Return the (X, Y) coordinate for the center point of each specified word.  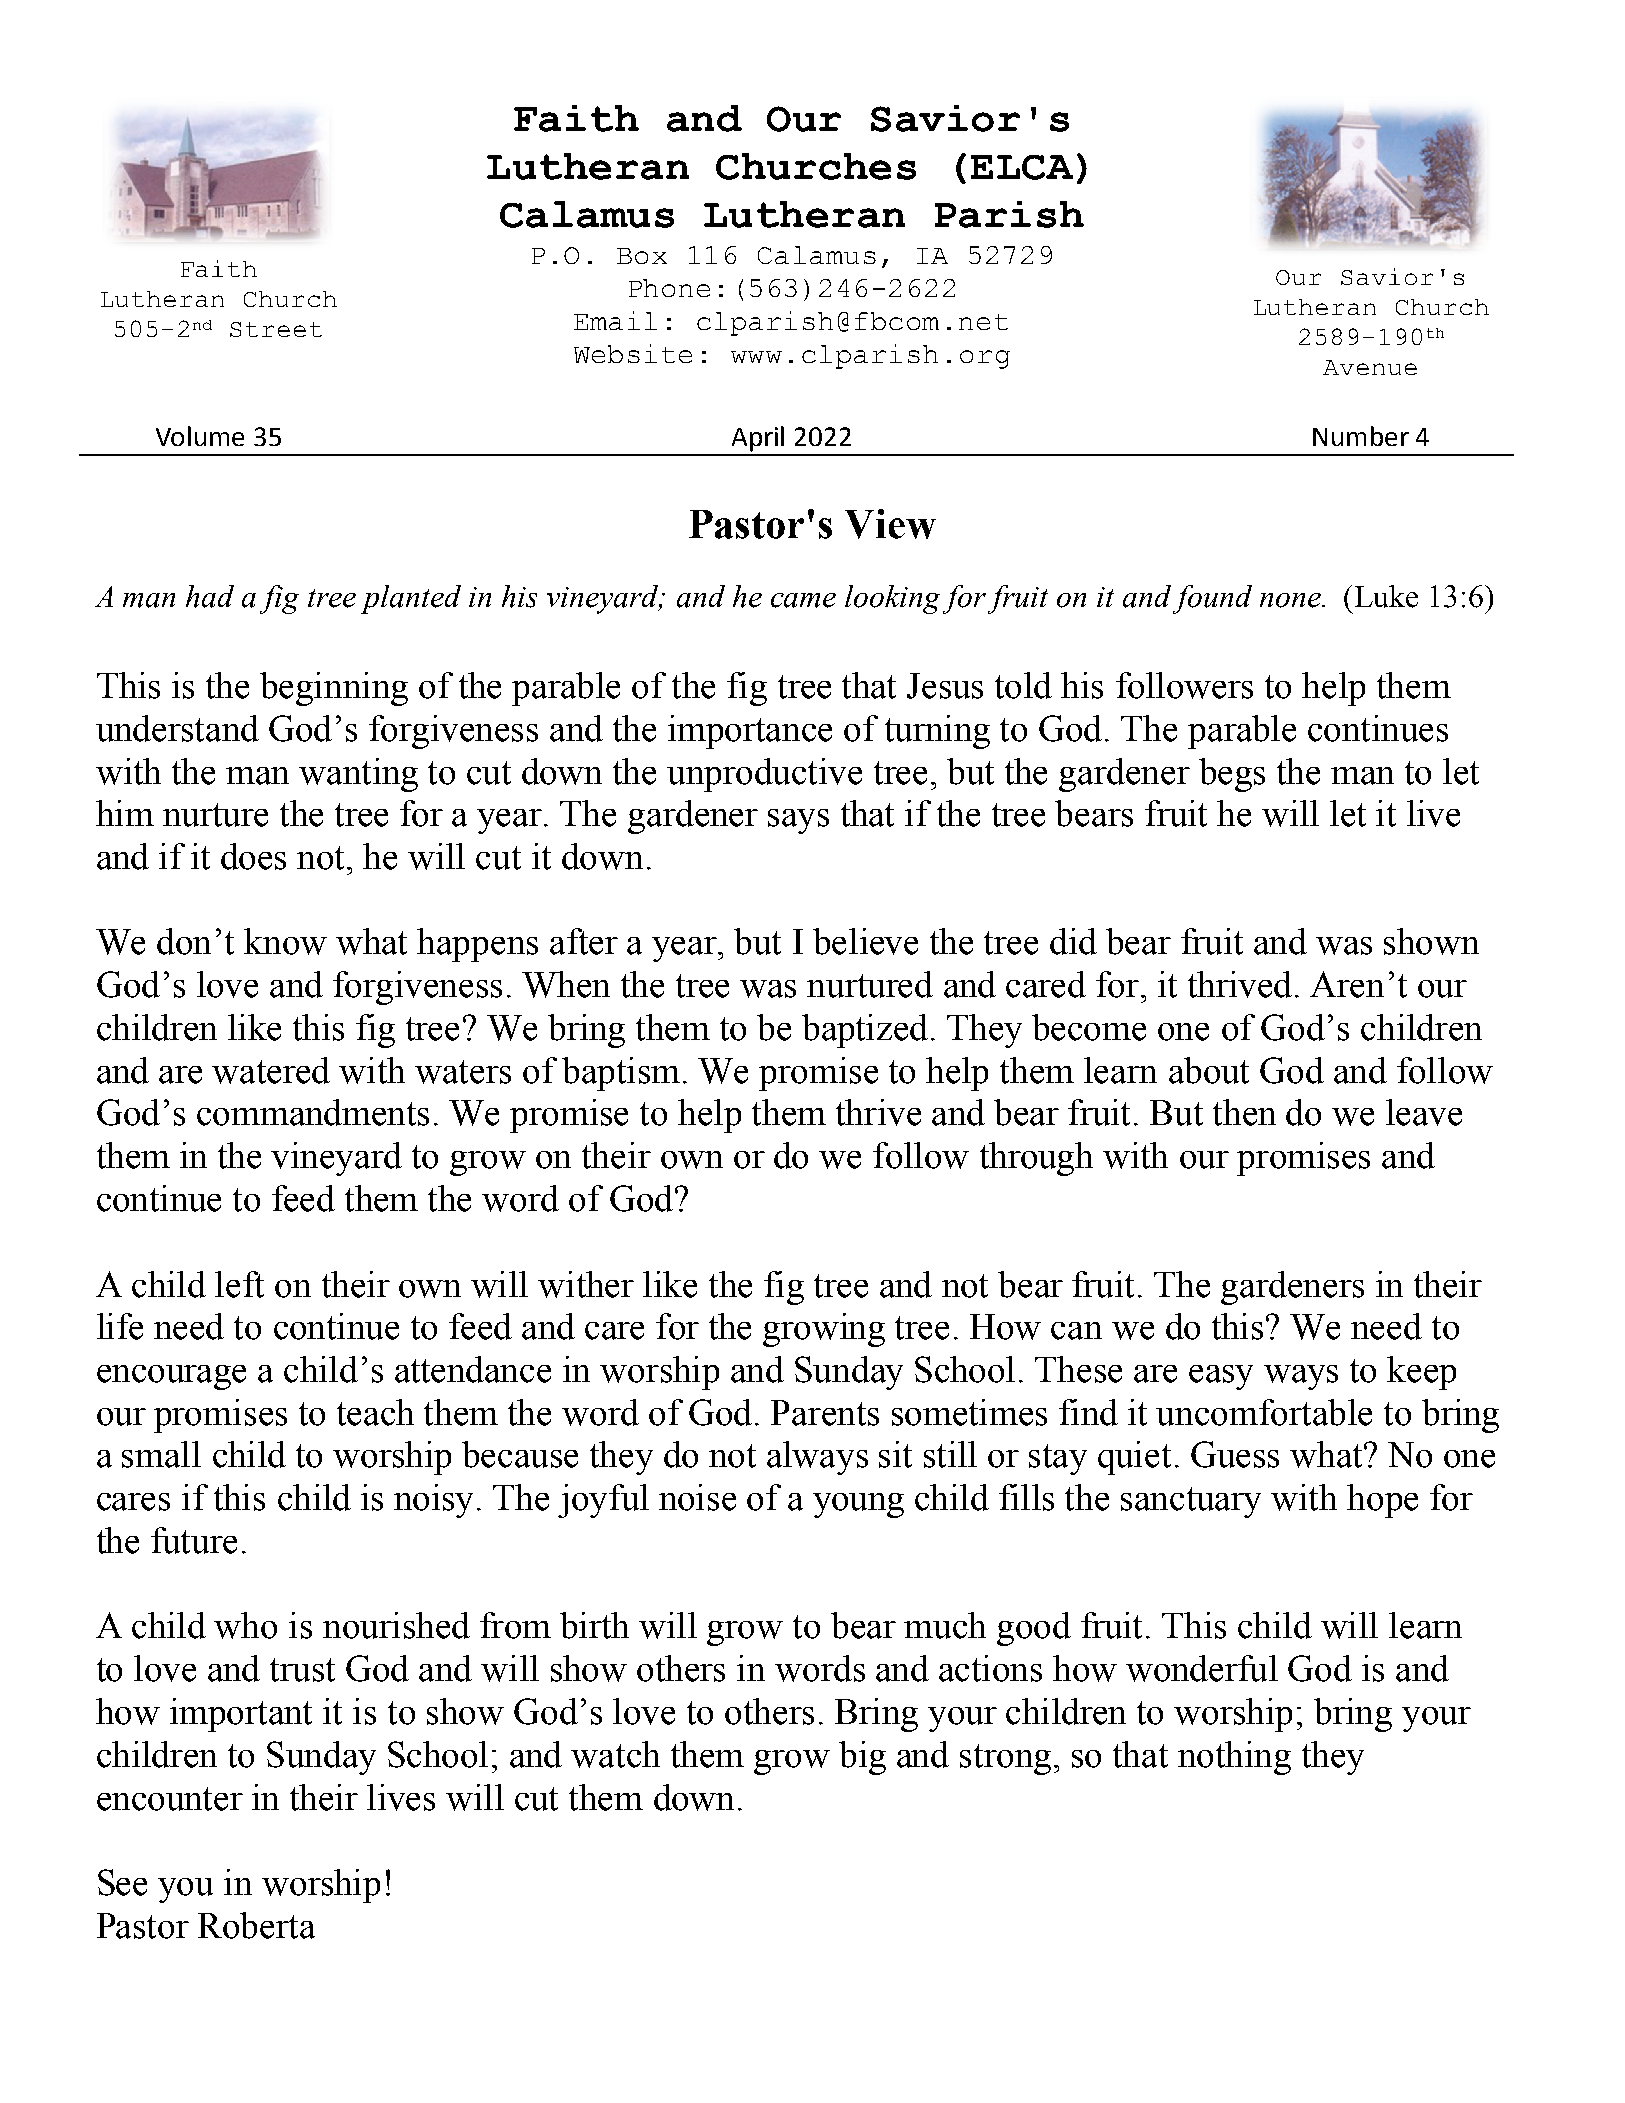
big (862, 1758)
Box (642, 256)
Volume (200, 436)
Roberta (256, 1925)
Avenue (1370, 367)
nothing (1234, 1758)
